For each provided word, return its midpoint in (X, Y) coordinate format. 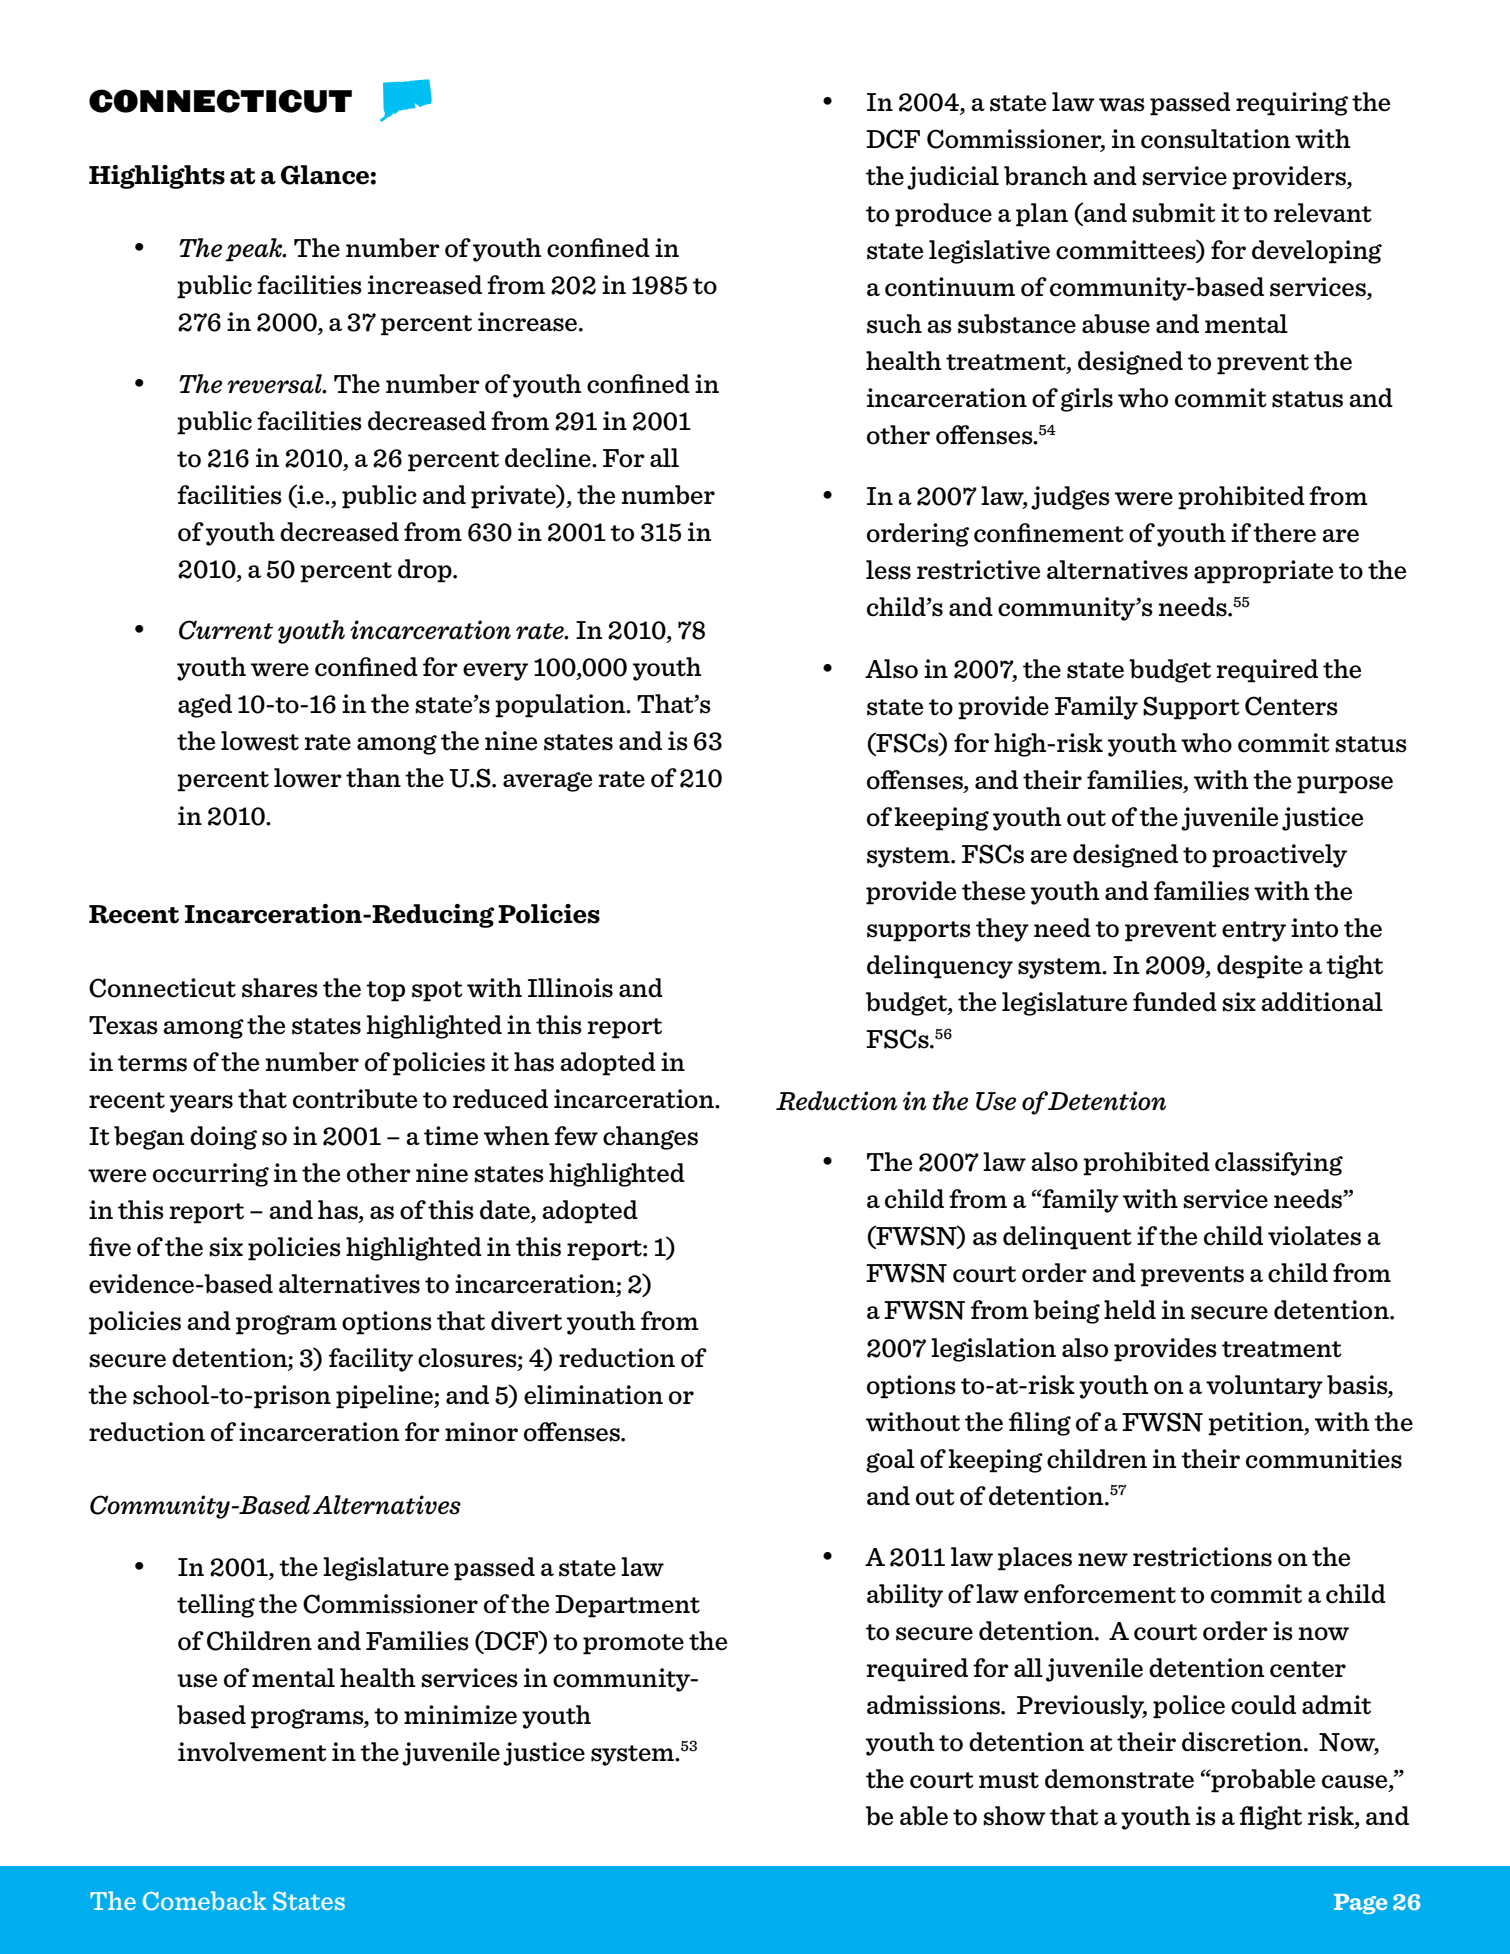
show (1014, 1816)
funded (1175, 1002)
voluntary (1264, 1387)
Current (226, 630)
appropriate (1263, 572)
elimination (593, 1395)
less (888, 570)
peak (255, 250)
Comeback (204, 1901)
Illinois (570, 988)
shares (280, 988)
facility (371, 1360)
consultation (1215, 139)
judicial (953, 178)
